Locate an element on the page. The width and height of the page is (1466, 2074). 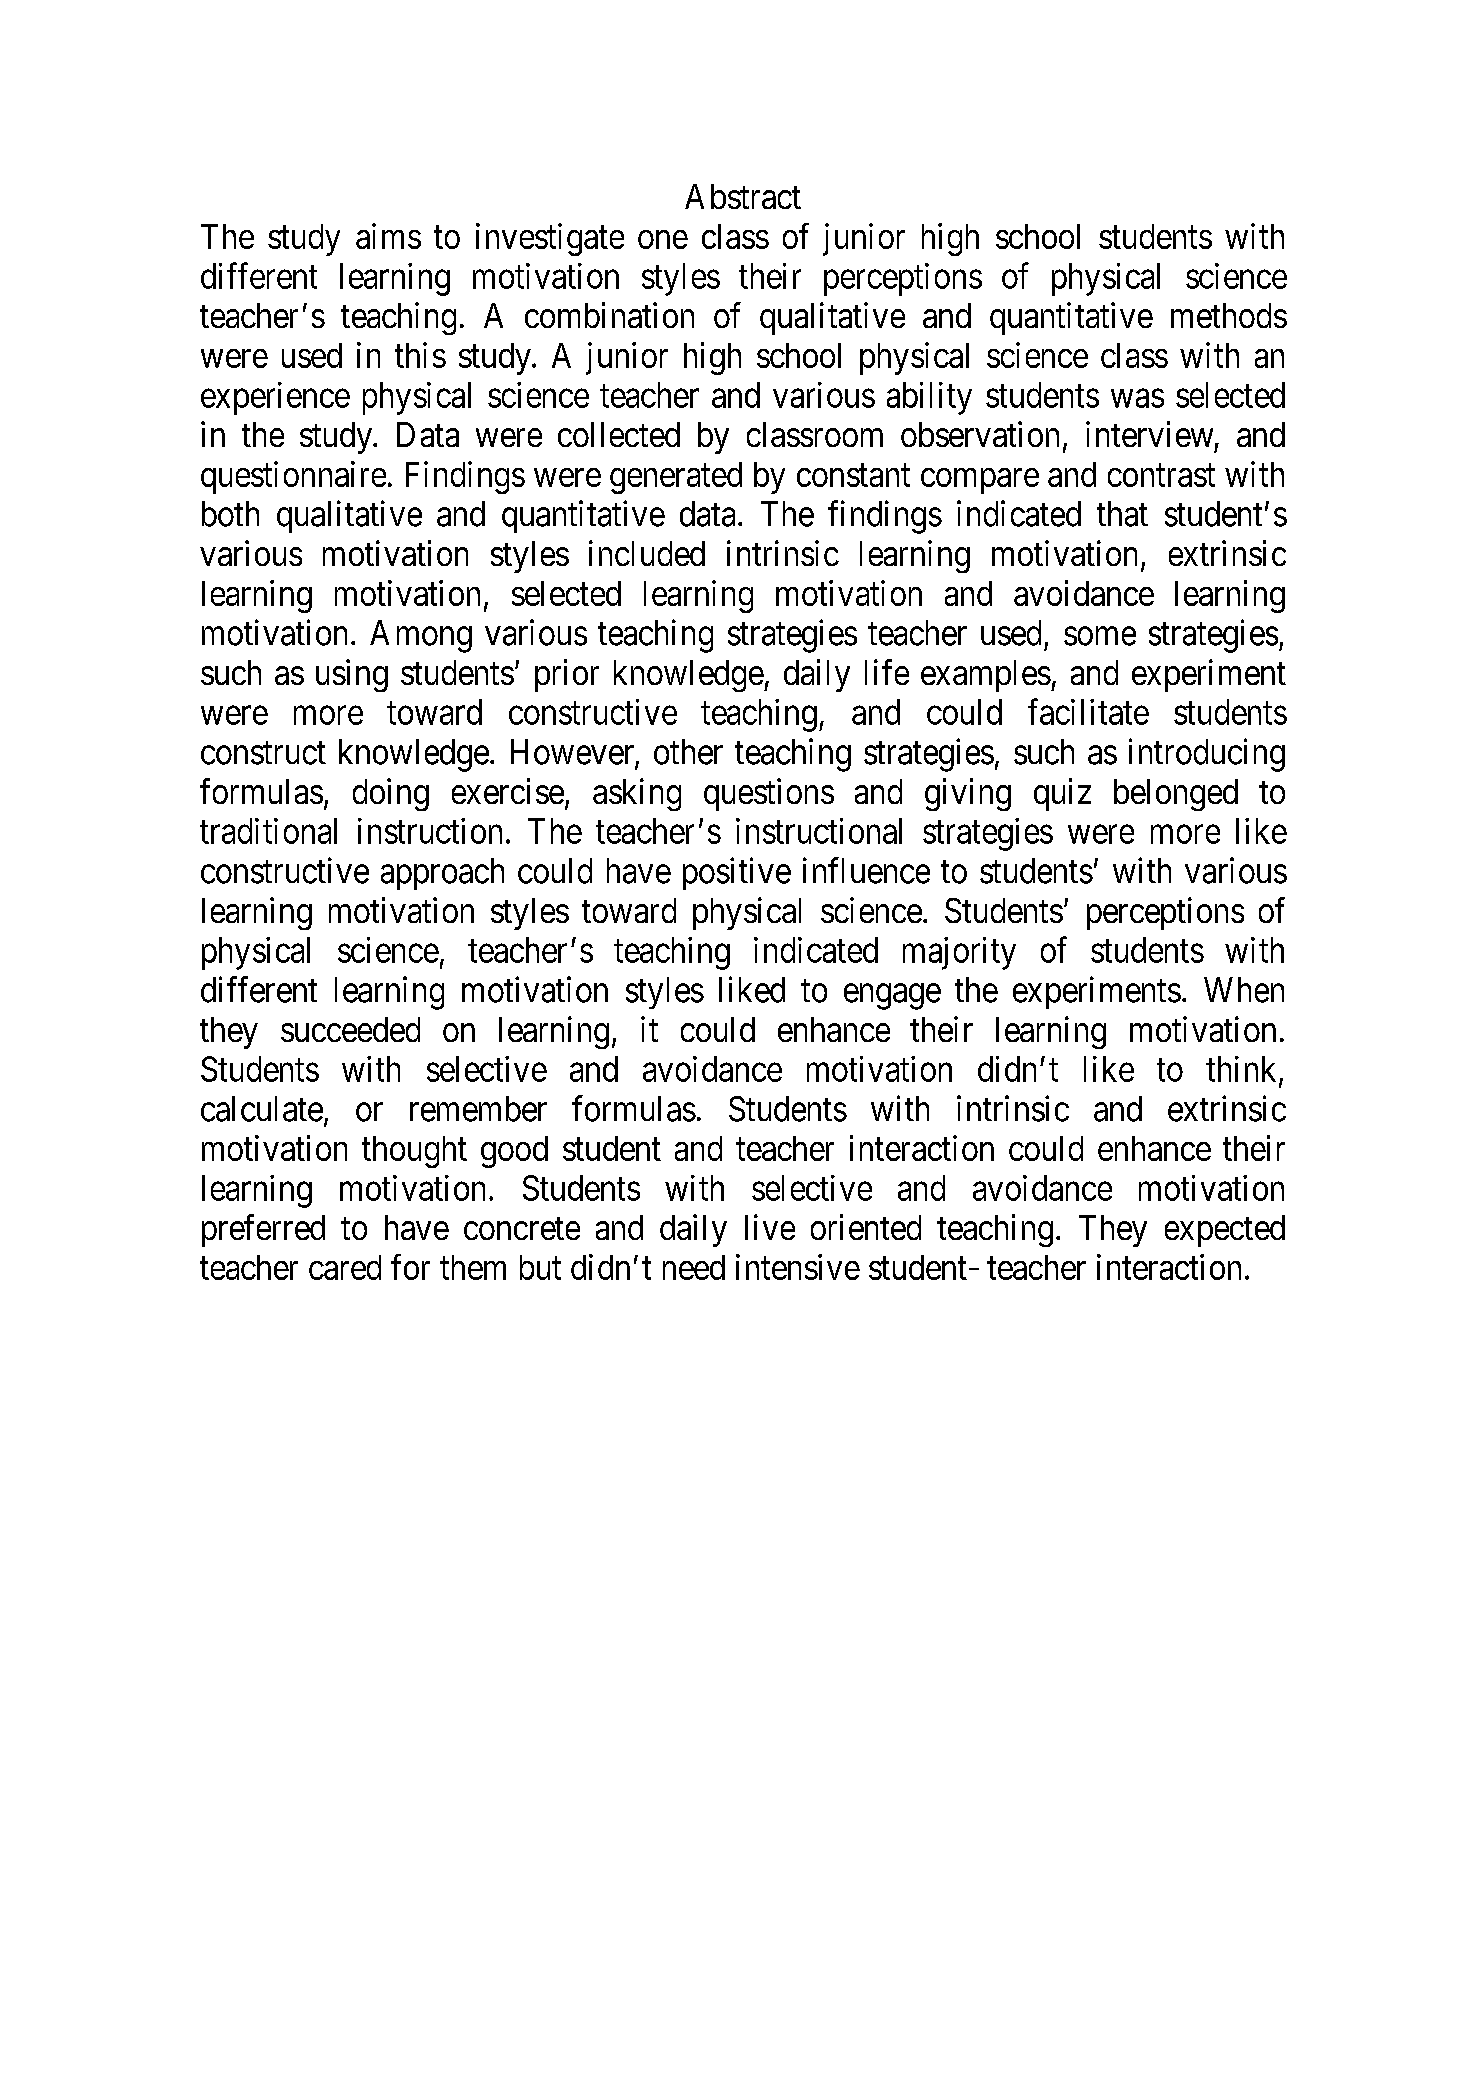
succeeded is located at coordinates (350, 1029).
